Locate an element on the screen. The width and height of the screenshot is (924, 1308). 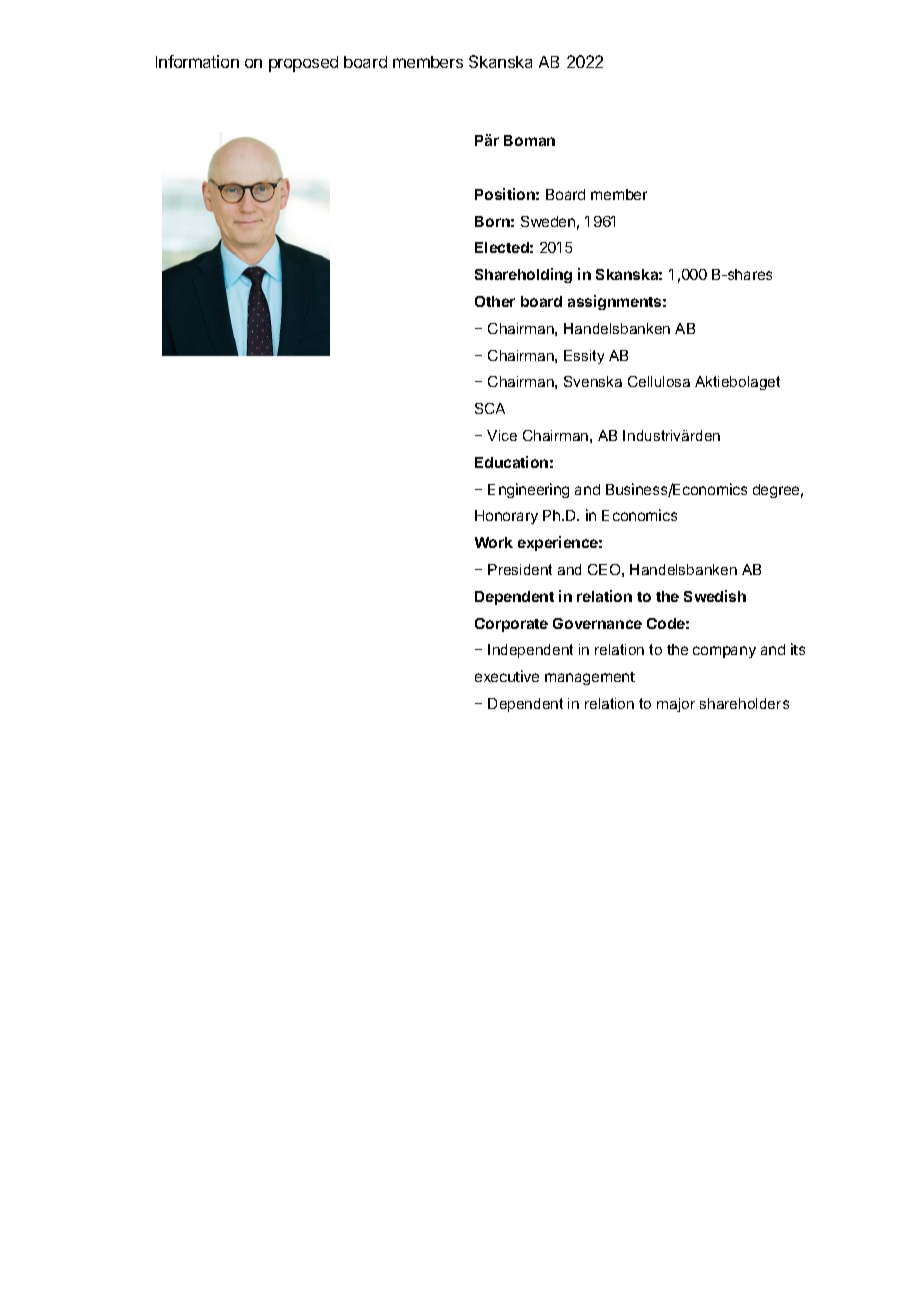
Swedish is located at coordinates (715, 596).
